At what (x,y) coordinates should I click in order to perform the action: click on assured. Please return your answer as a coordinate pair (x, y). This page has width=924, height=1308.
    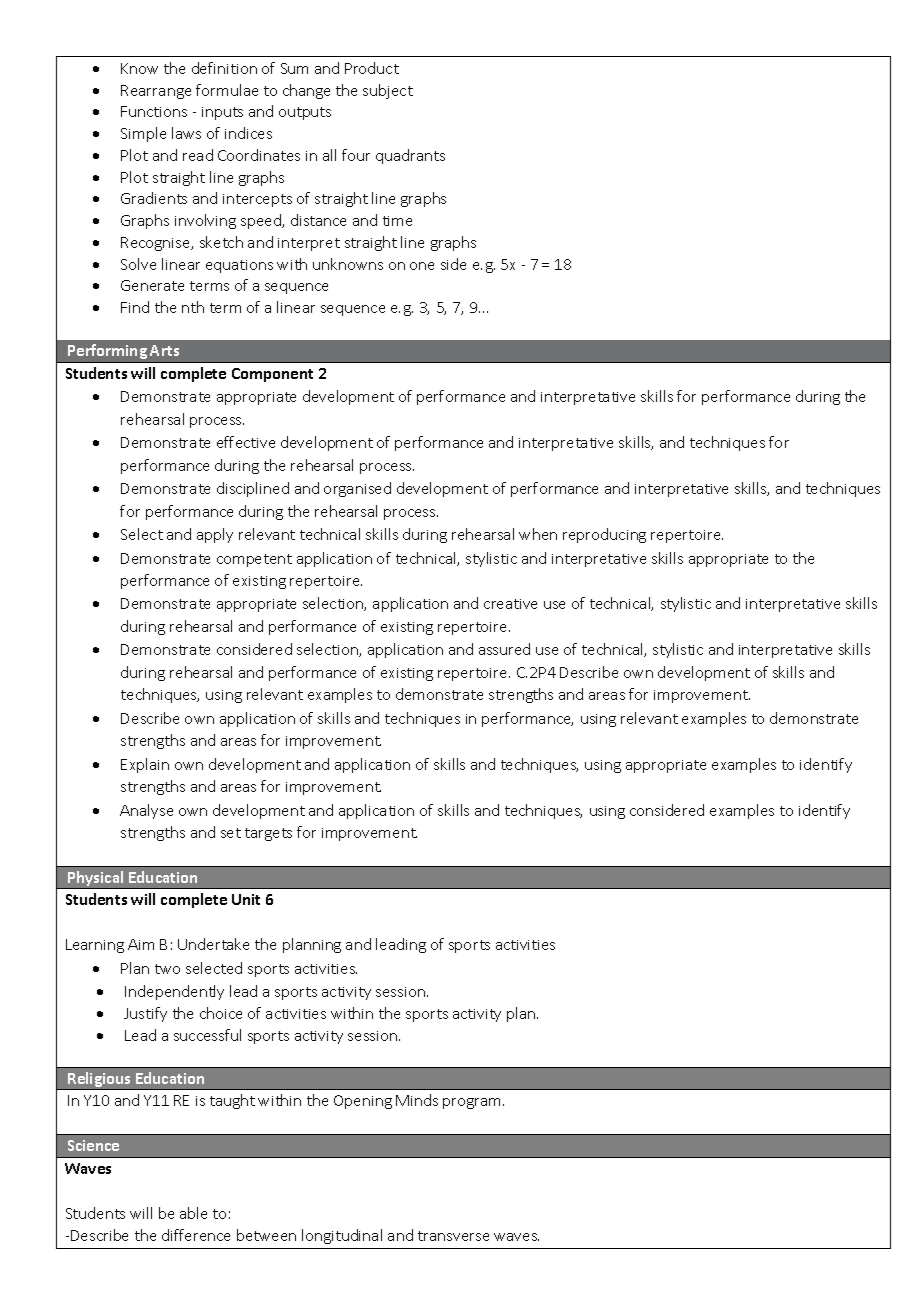
    Looking at the image, I should click on (504, 649).
